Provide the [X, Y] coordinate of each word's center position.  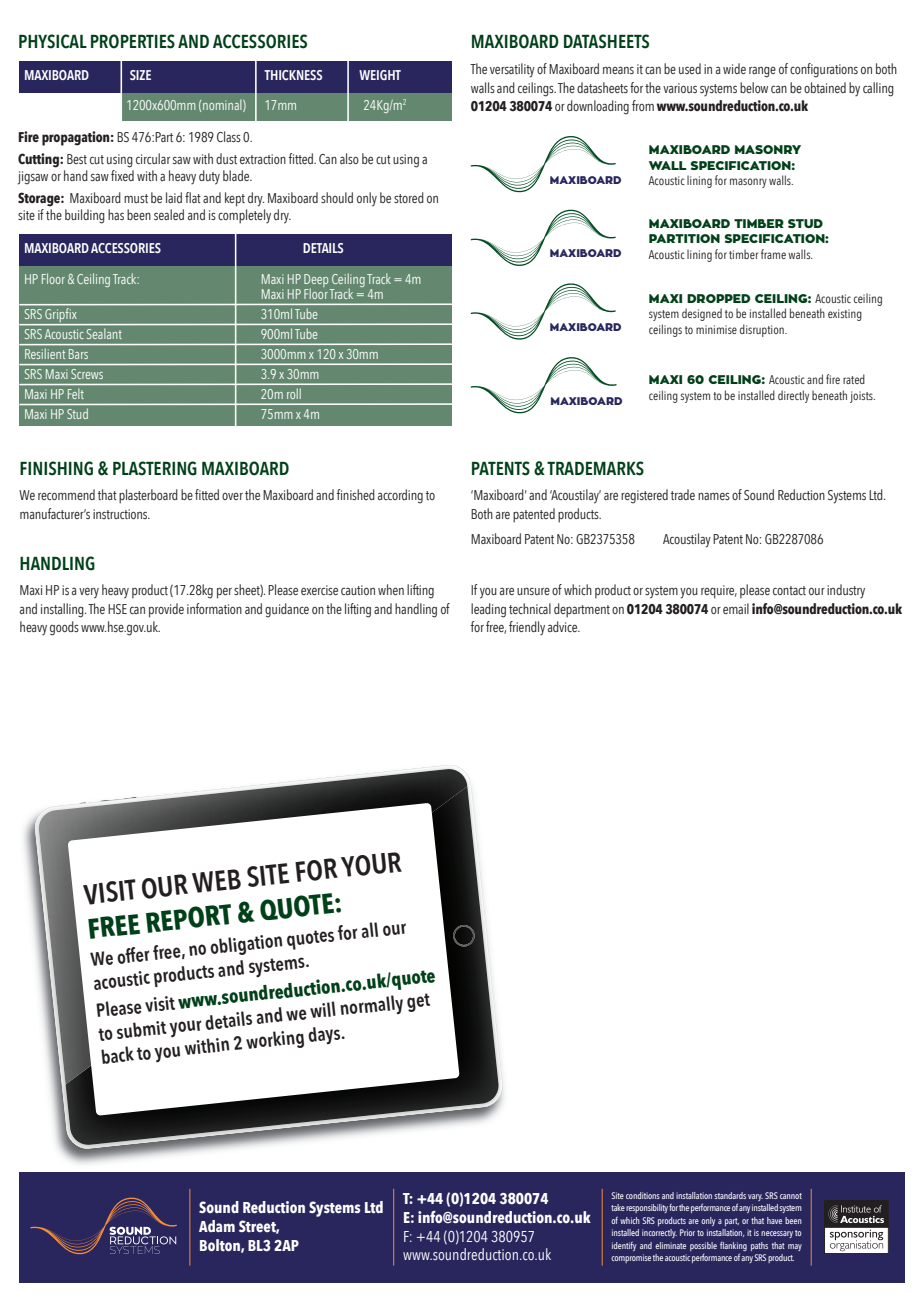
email [736, 608]
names [714, 496]
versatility [512, 70]
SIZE [140, 75]
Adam [217, 1226]
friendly [527, 628]
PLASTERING [155, 468]
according [400, 496]
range [762, 72]
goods [64, 628]
